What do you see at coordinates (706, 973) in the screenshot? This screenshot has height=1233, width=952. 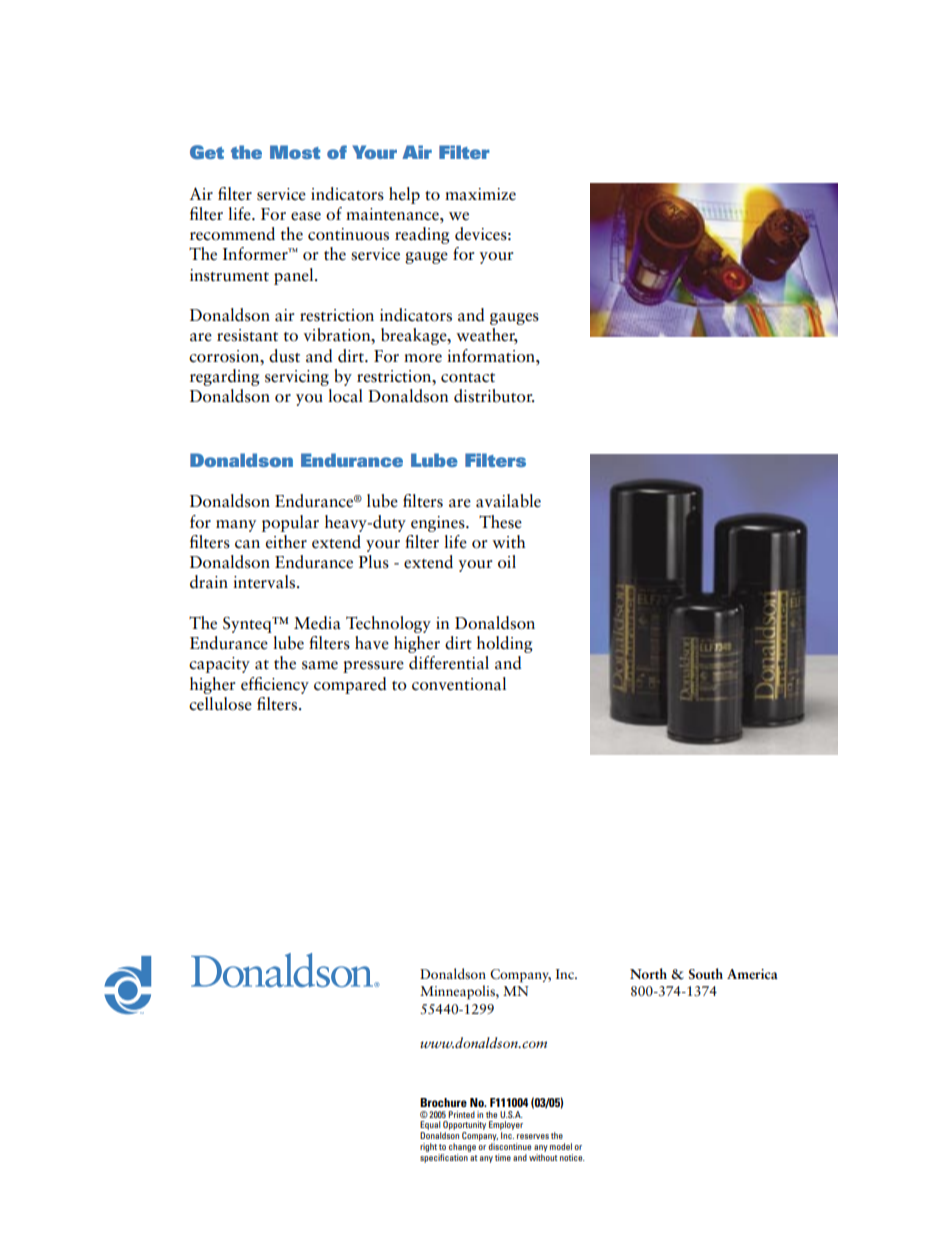 I see `South` at bounding box center [706, 973].
